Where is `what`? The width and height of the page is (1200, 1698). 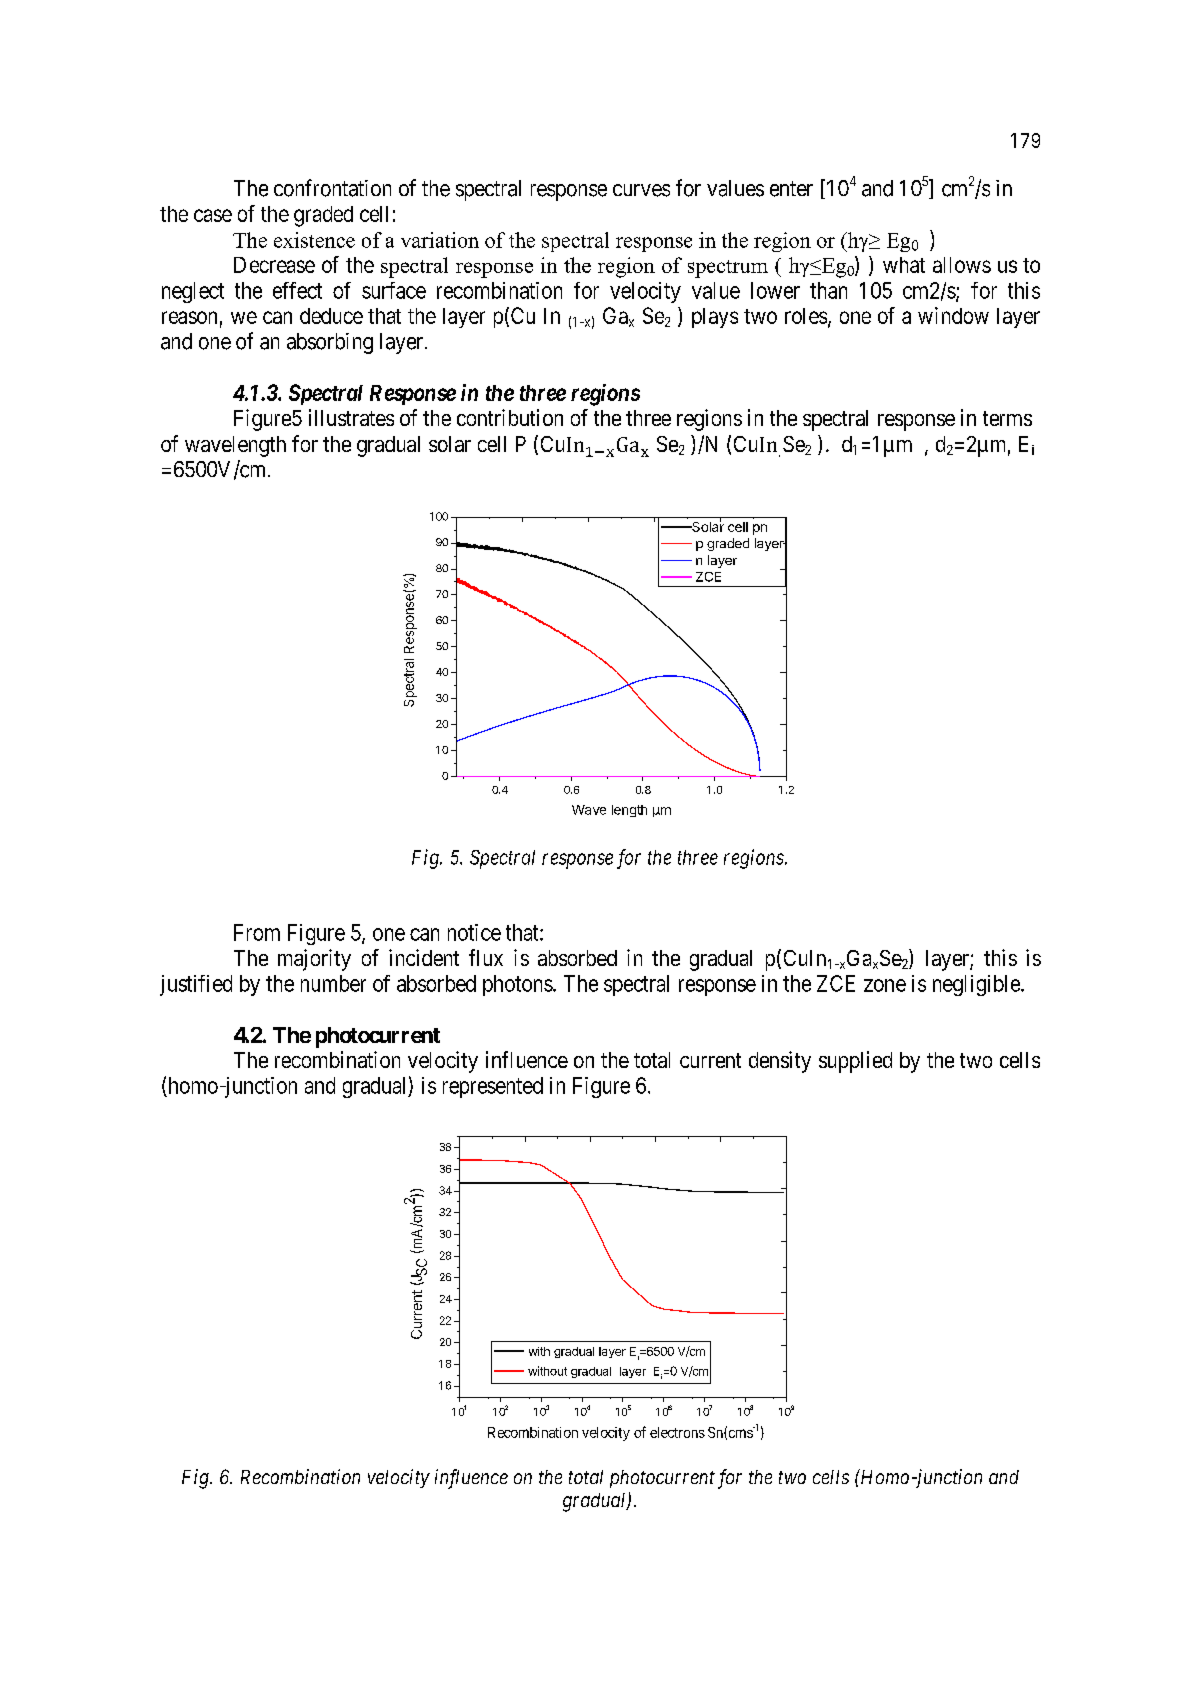 what is located at coordinates (904, 265).
